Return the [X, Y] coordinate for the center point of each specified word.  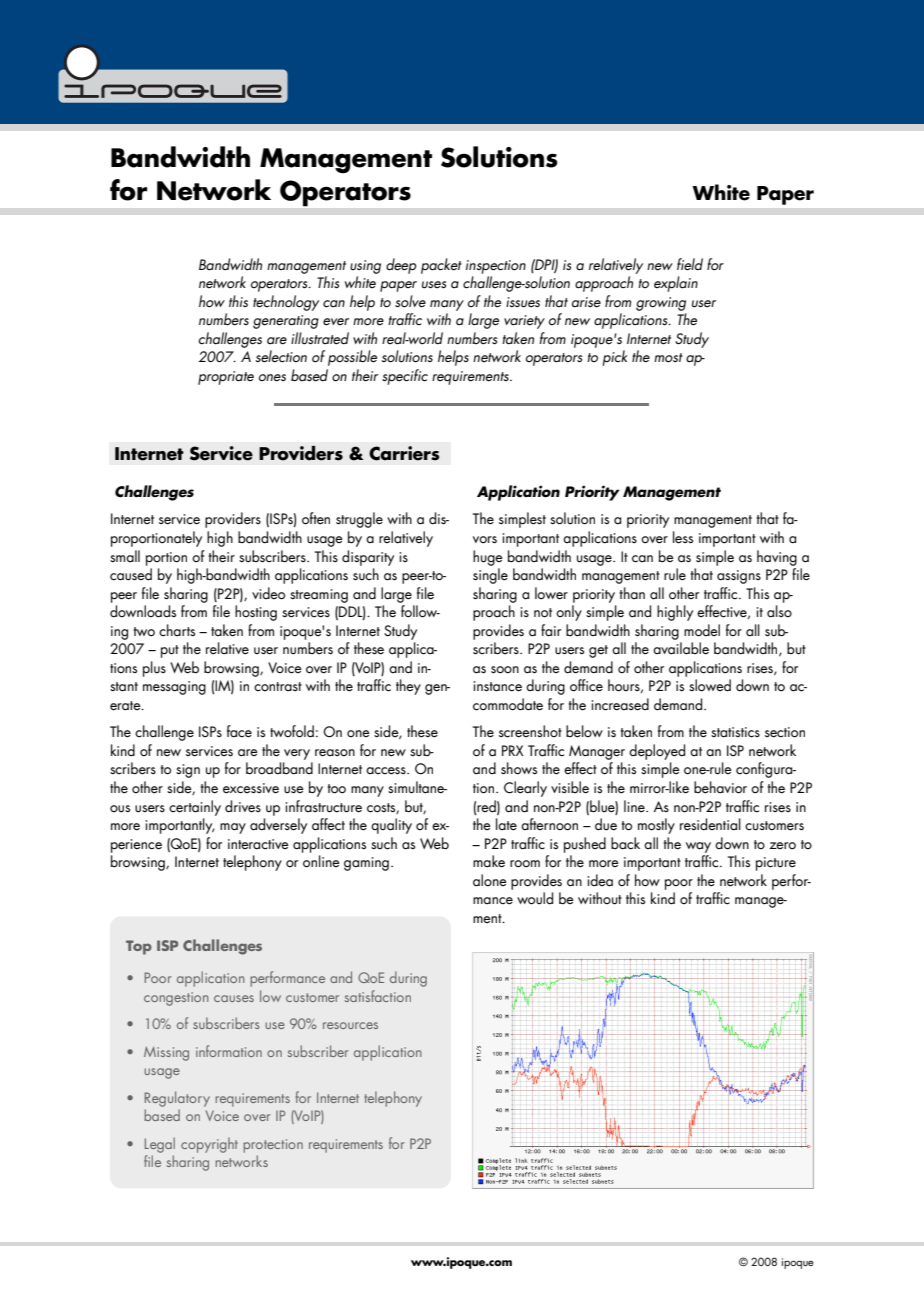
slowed [710, 685]
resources [350, 1025]
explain [676, 284]
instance [497, 686]
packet [441, 266]
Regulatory [177, 1099]
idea [600, 880]
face [239, 731]
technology [286, 303]
